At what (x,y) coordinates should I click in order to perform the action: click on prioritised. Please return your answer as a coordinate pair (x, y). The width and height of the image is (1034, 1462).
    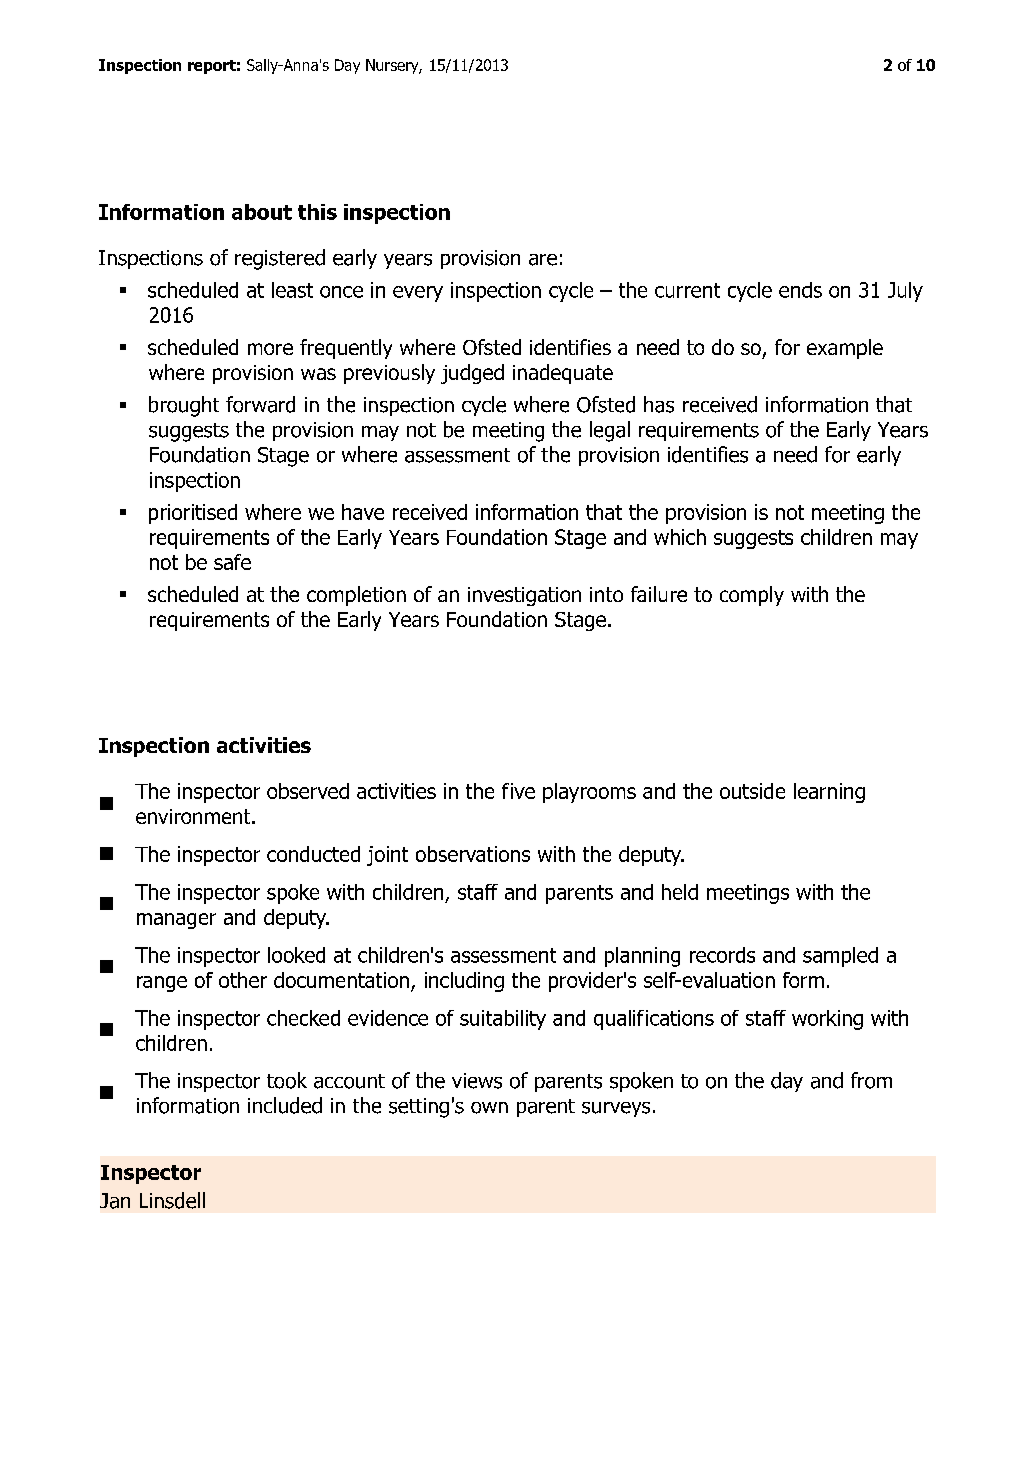
    Looking at the image, I should click on (193, 514).
